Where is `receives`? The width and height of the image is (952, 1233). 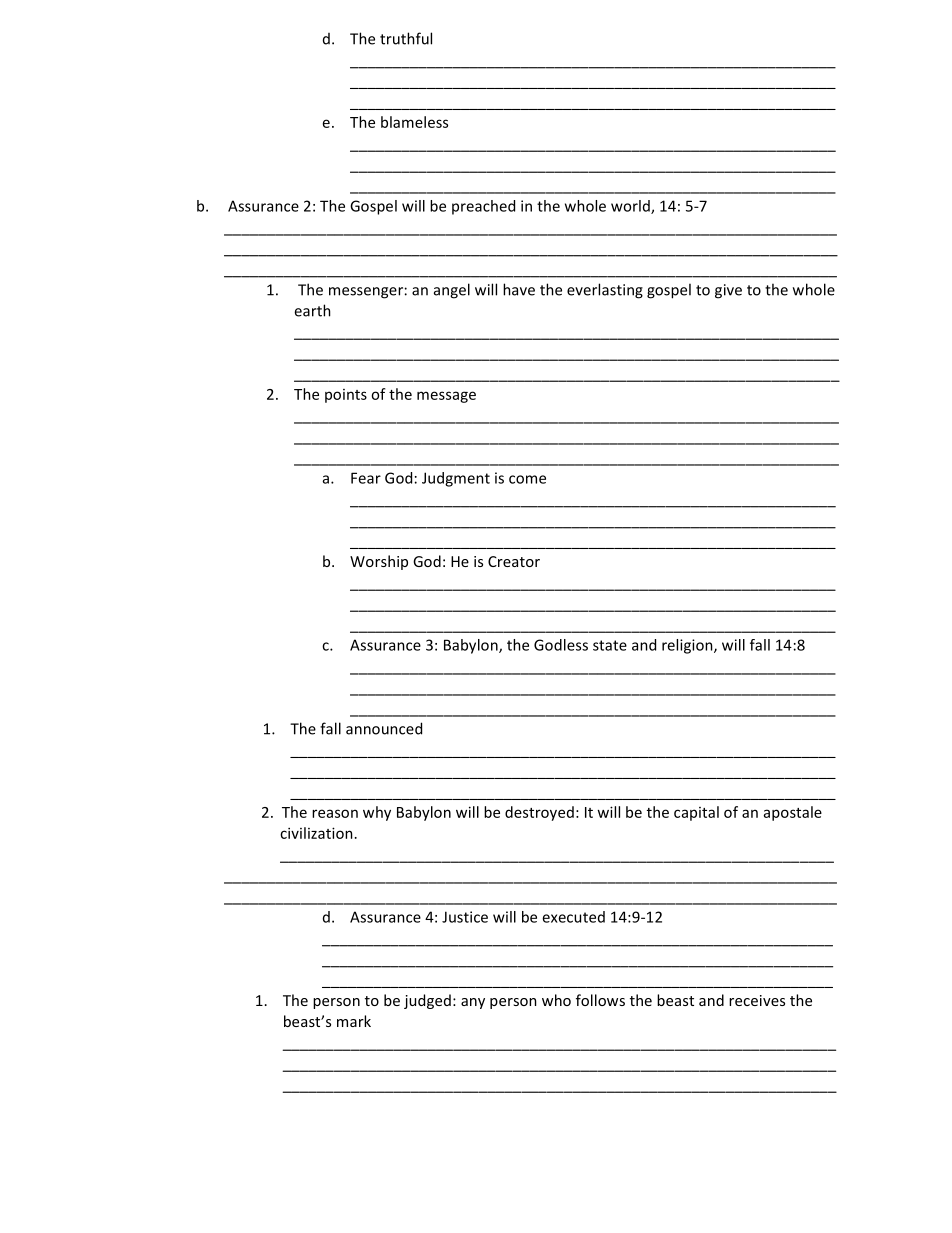 receives is located at coordinates (757, 1000).
